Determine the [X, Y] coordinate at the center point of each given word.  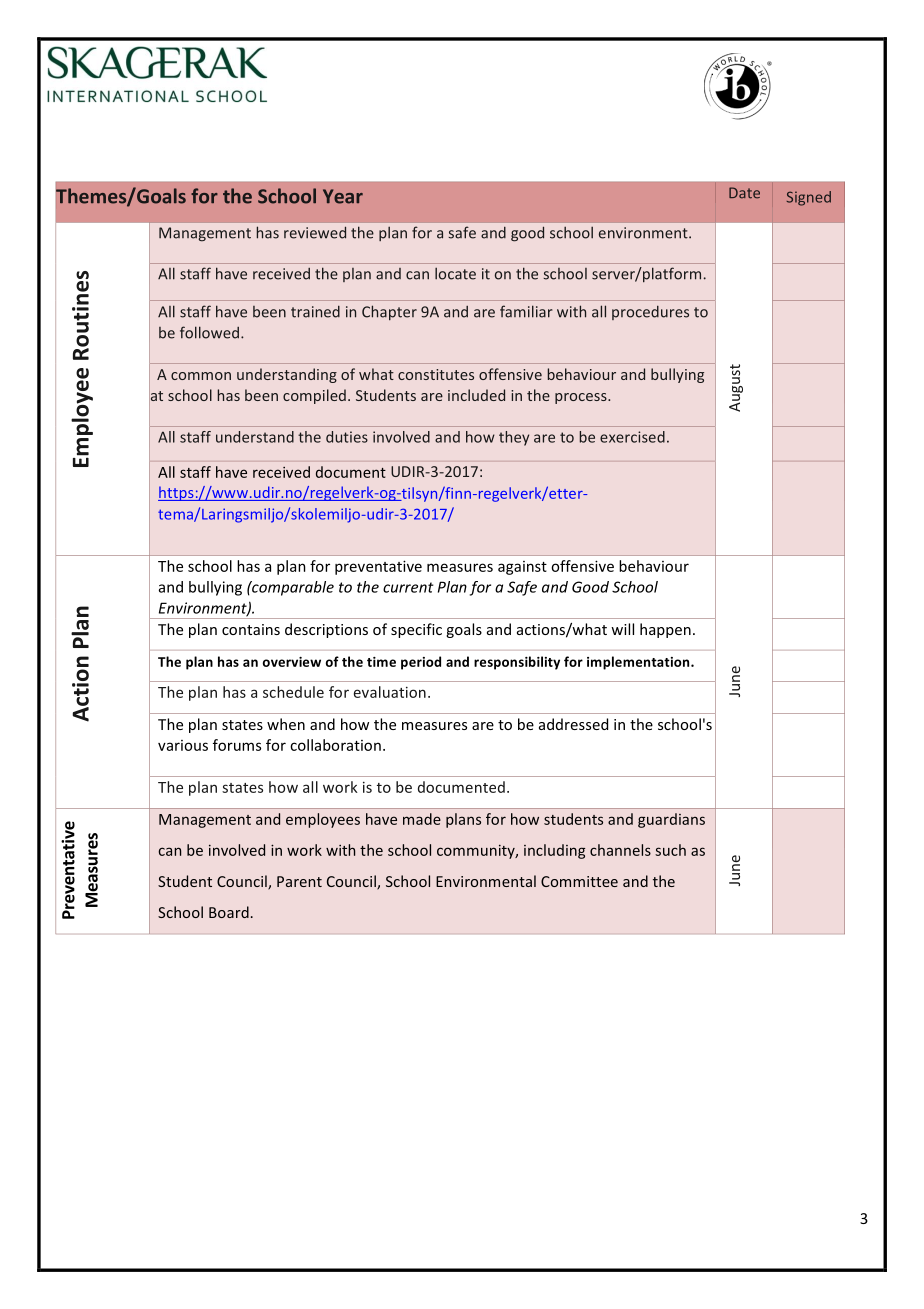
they [514, 438]
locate [455, 273]
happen [665, 630]
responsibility [517, 663]
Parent [299, 881]
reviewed [315, 232]
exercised [632, 437]
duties [347, 437]
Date [744, 193]
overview [292, 662]
